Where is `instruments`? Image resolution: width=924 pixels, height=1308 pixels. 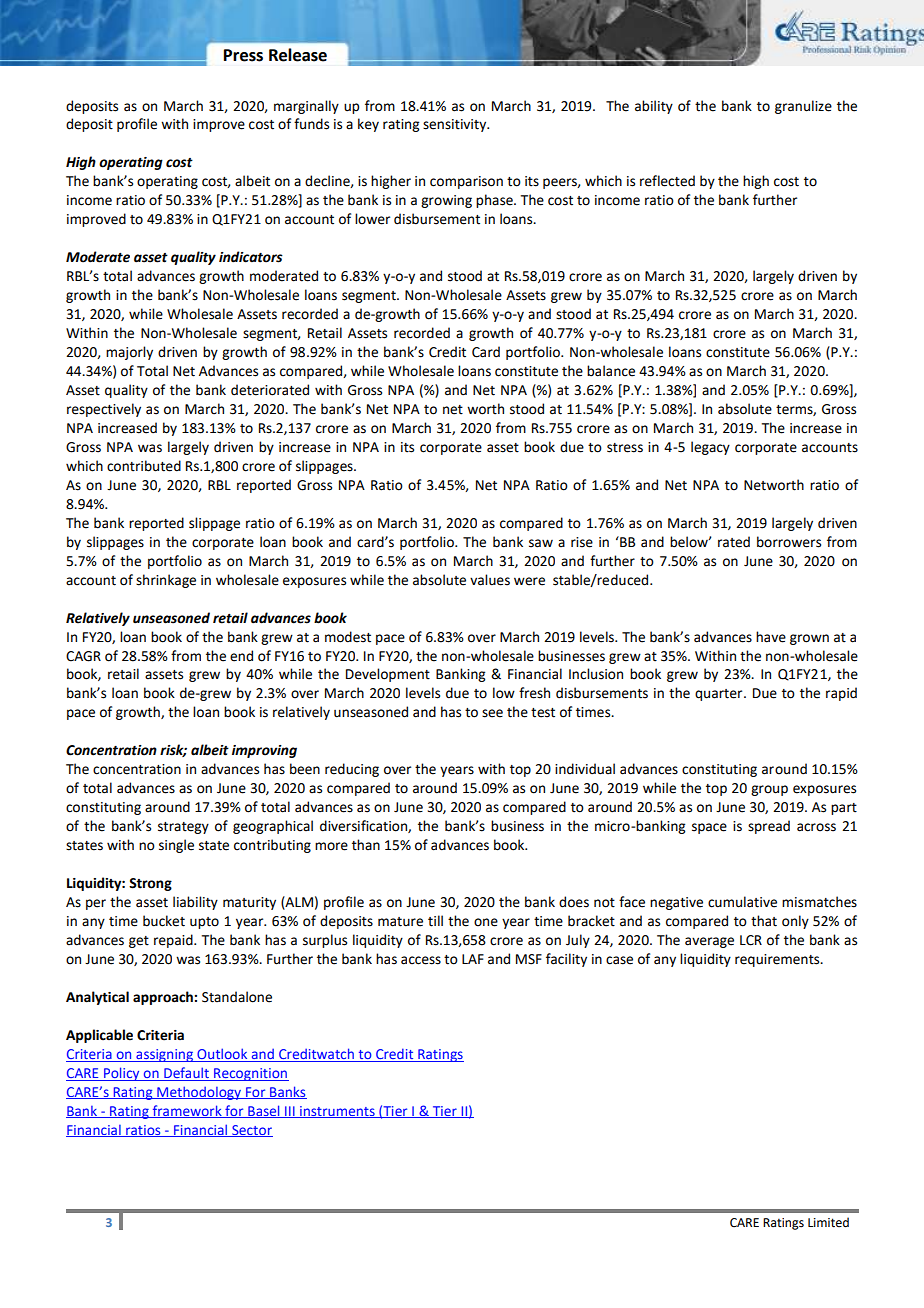 instruments is located at coordinates (337, 1112).
